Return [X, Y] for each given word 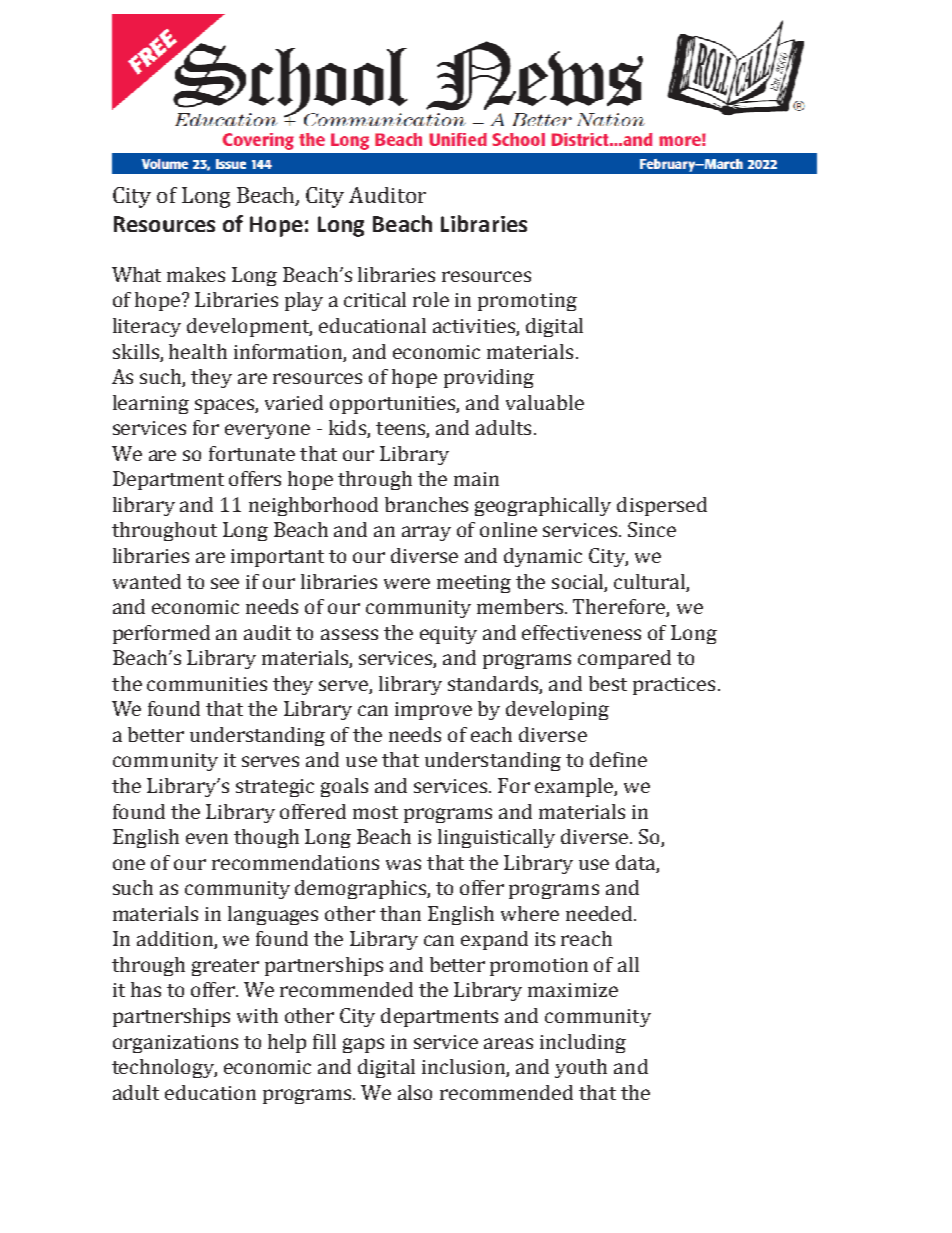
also [415, 1092]
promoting [527, 302]
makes [196, 274]
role [431, 299]
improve [433, 711]
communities [207, 684]
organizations [175, 1044]
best [608, 683]
